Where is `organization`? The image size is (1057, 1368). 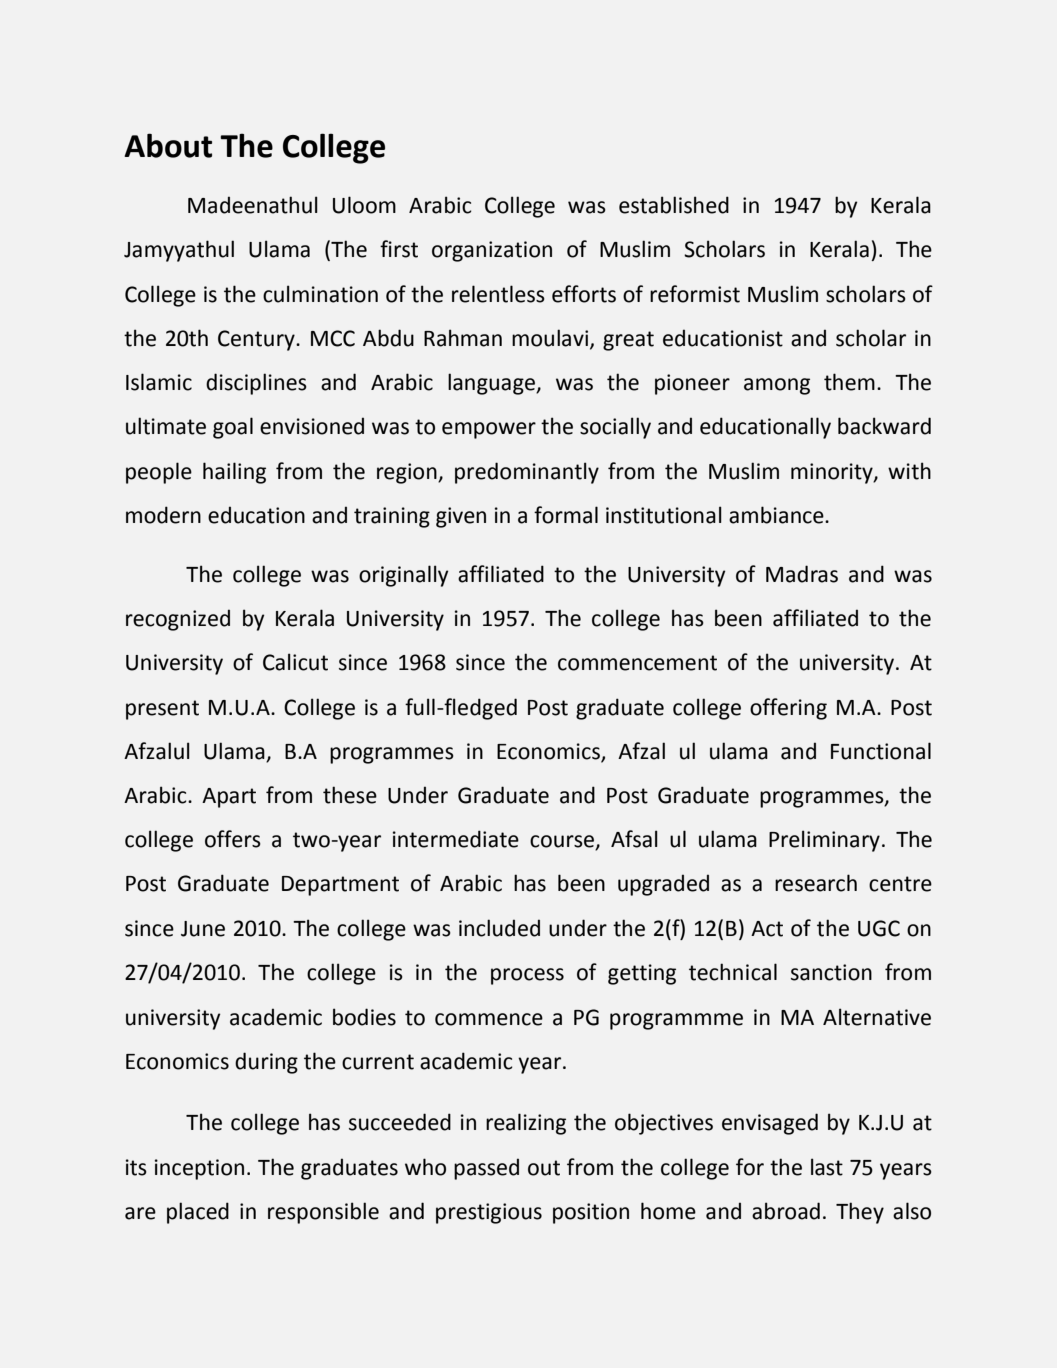 organization is located at coordinates (492, 251).
